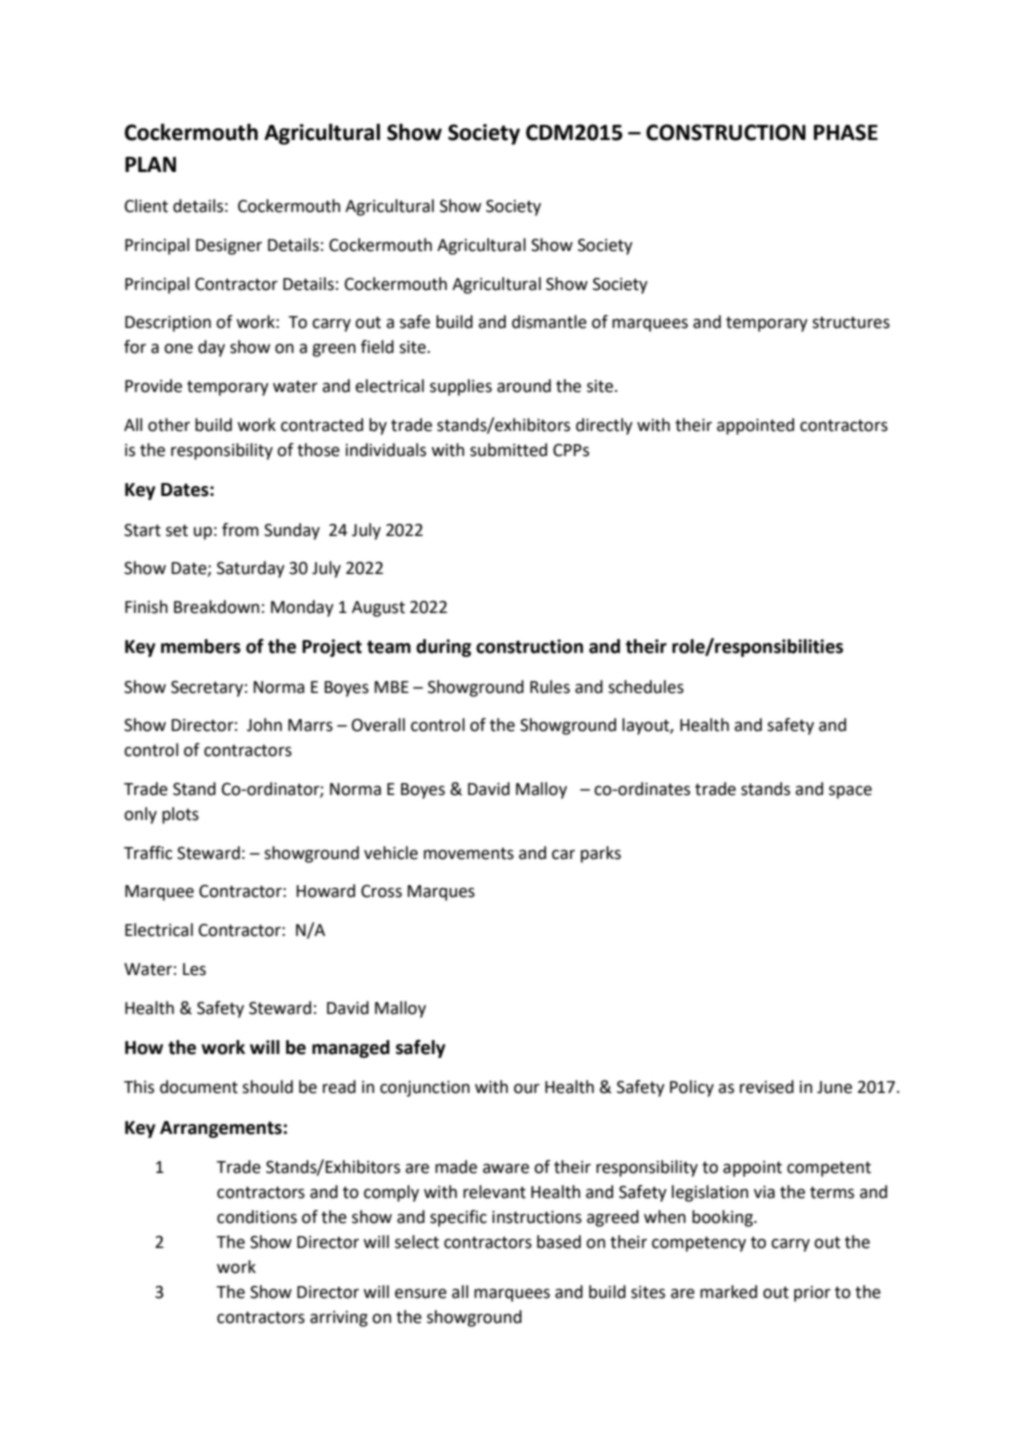 The height and width of the page is (1449, 1025). Describe the element at coordinates (850, 792) in the page. I see `space` at that location.
